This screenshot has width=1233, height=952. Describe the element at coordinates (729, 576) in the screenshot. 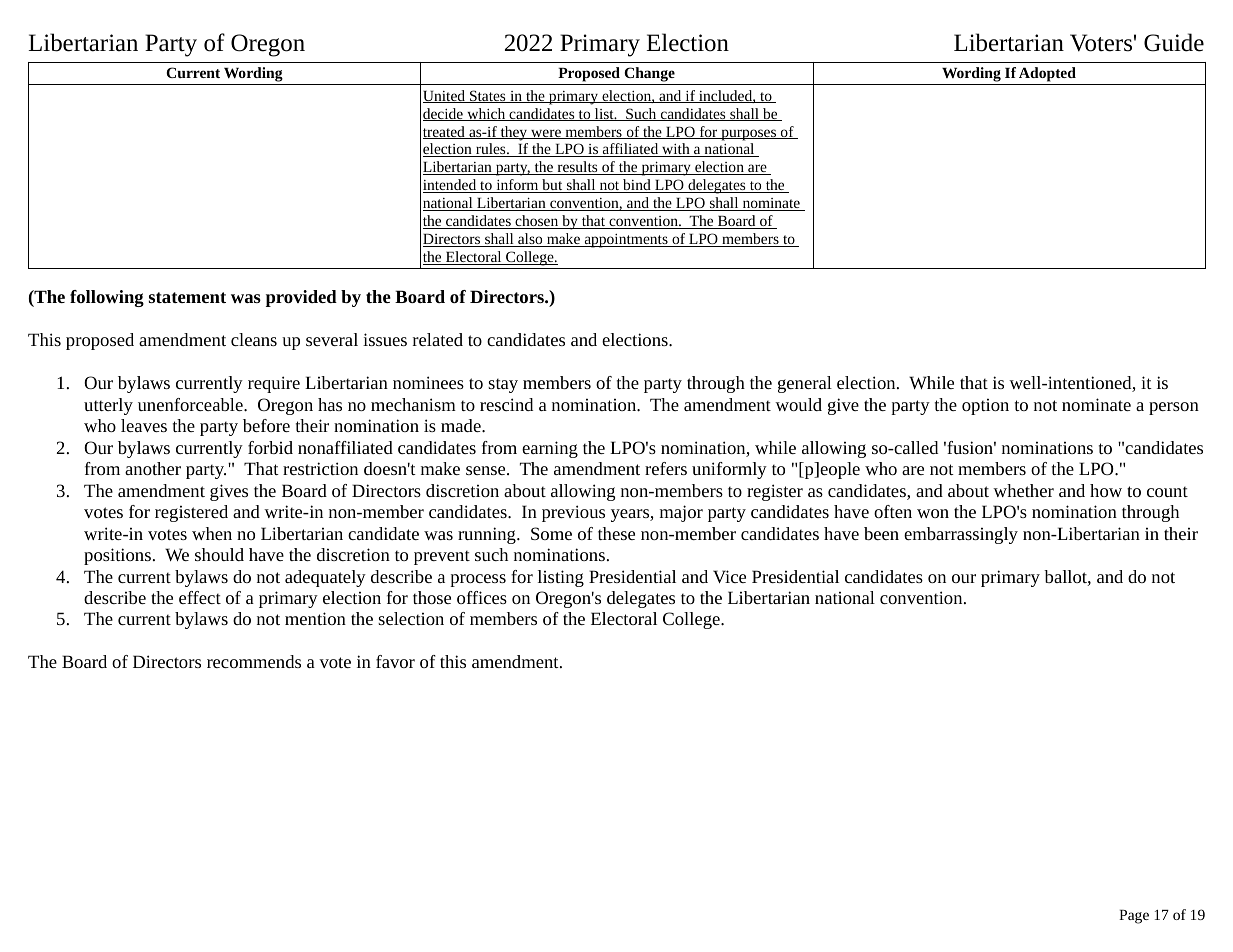

I see `Vice` at that location.
